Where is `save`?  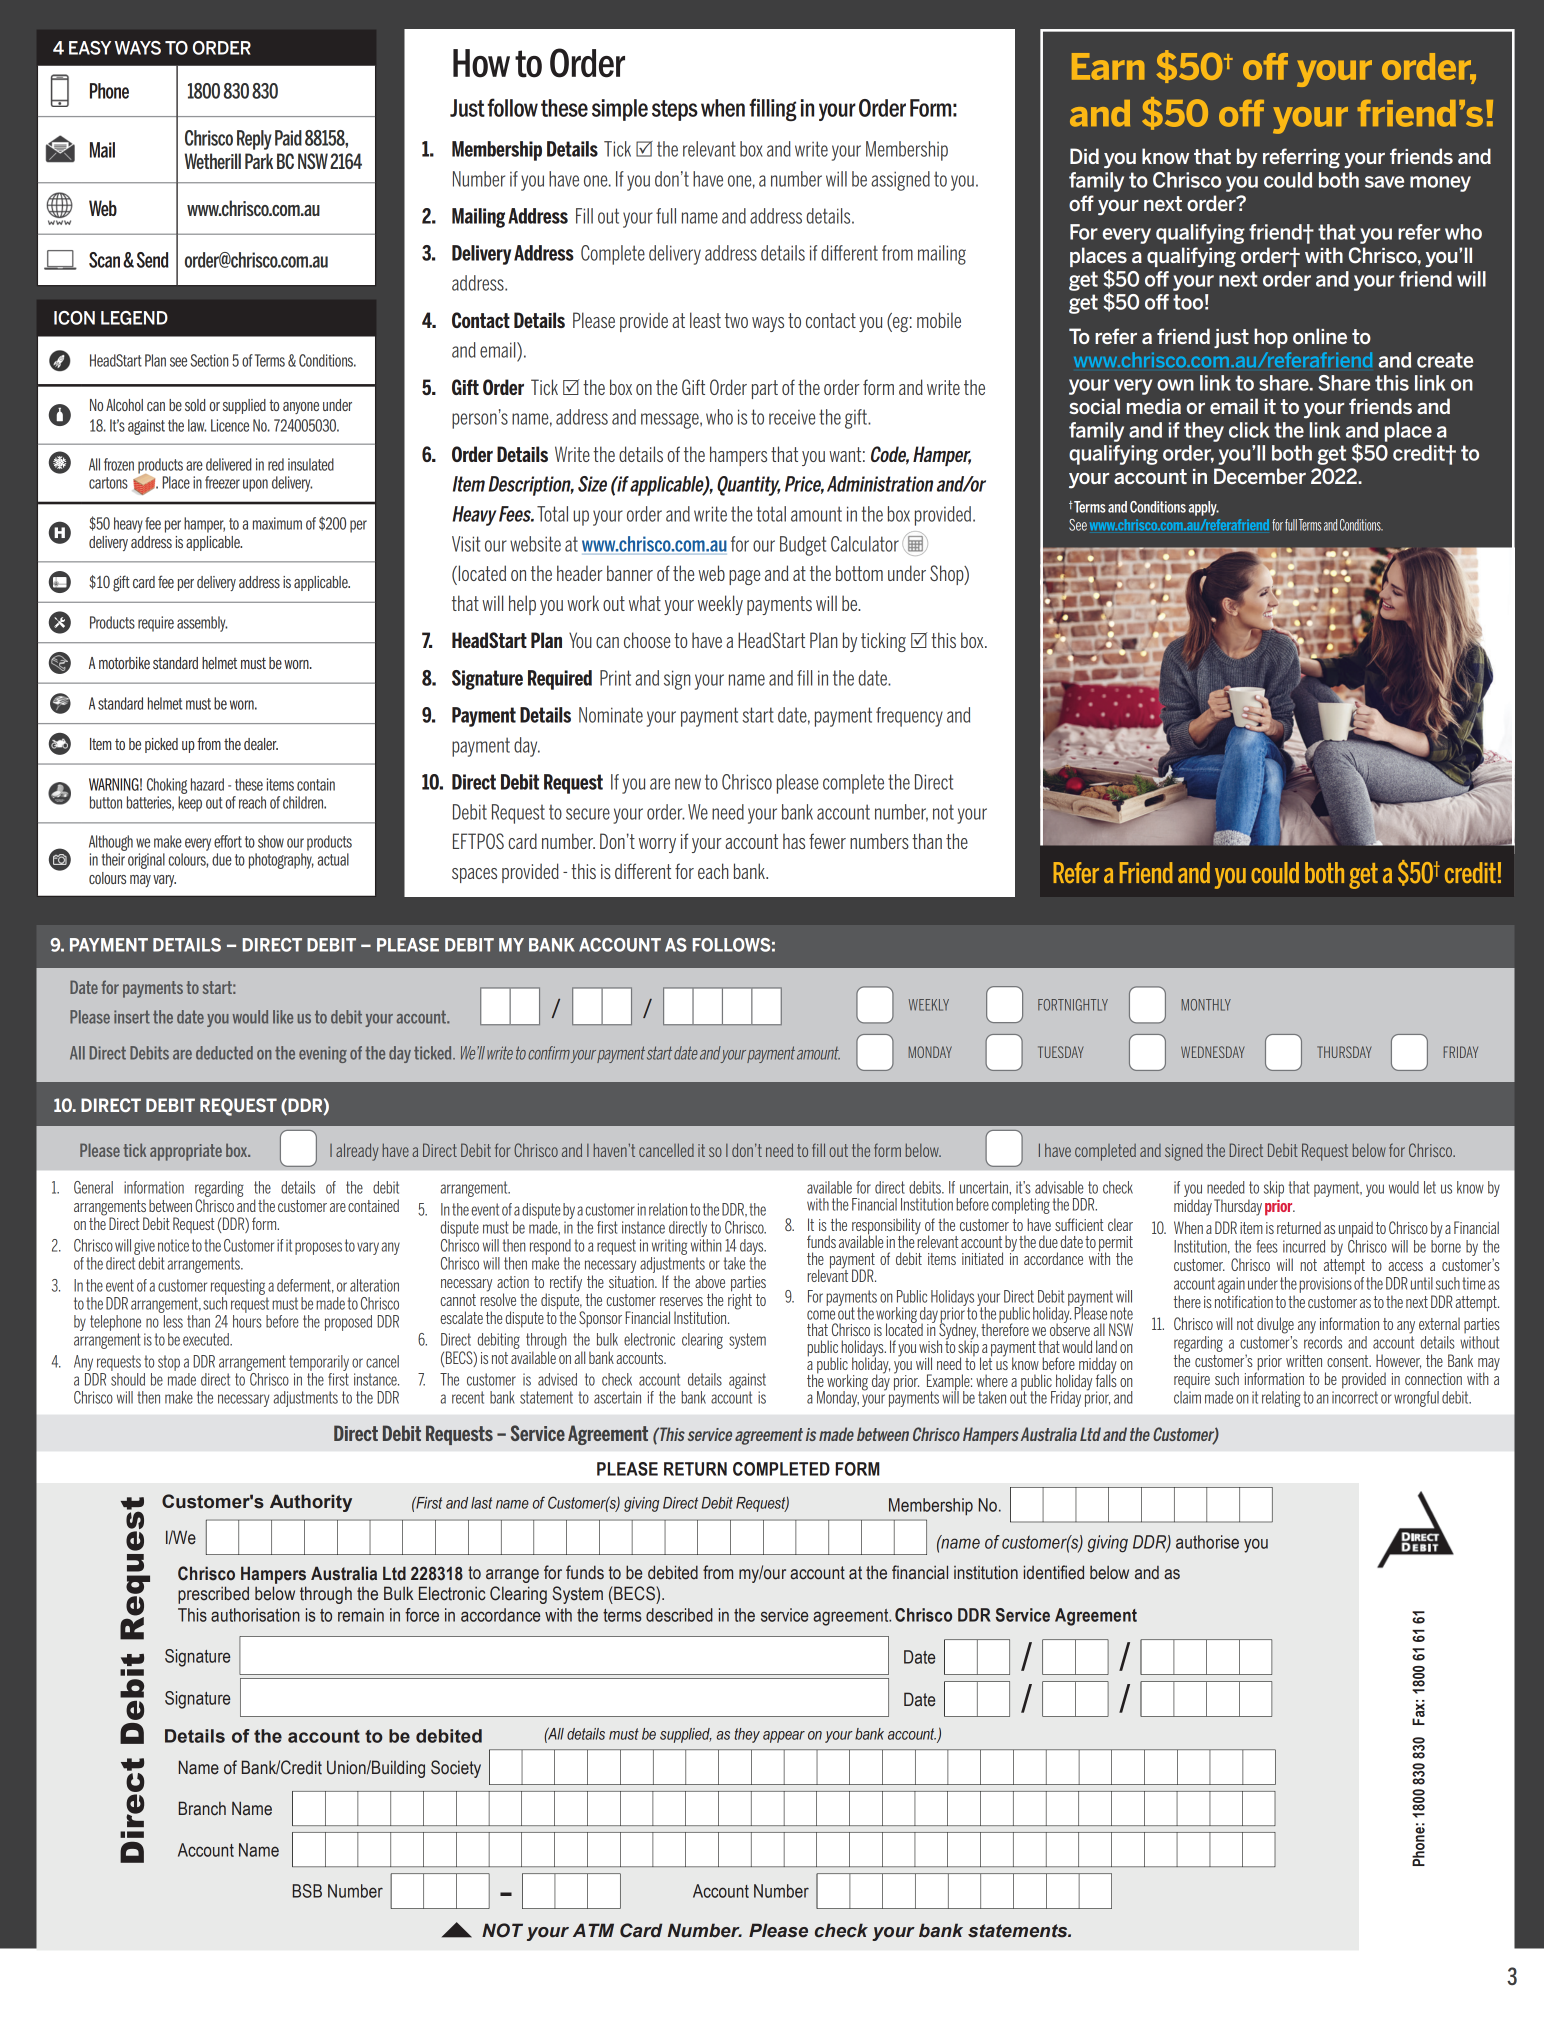
save is located at coordinates (1384, 182).
